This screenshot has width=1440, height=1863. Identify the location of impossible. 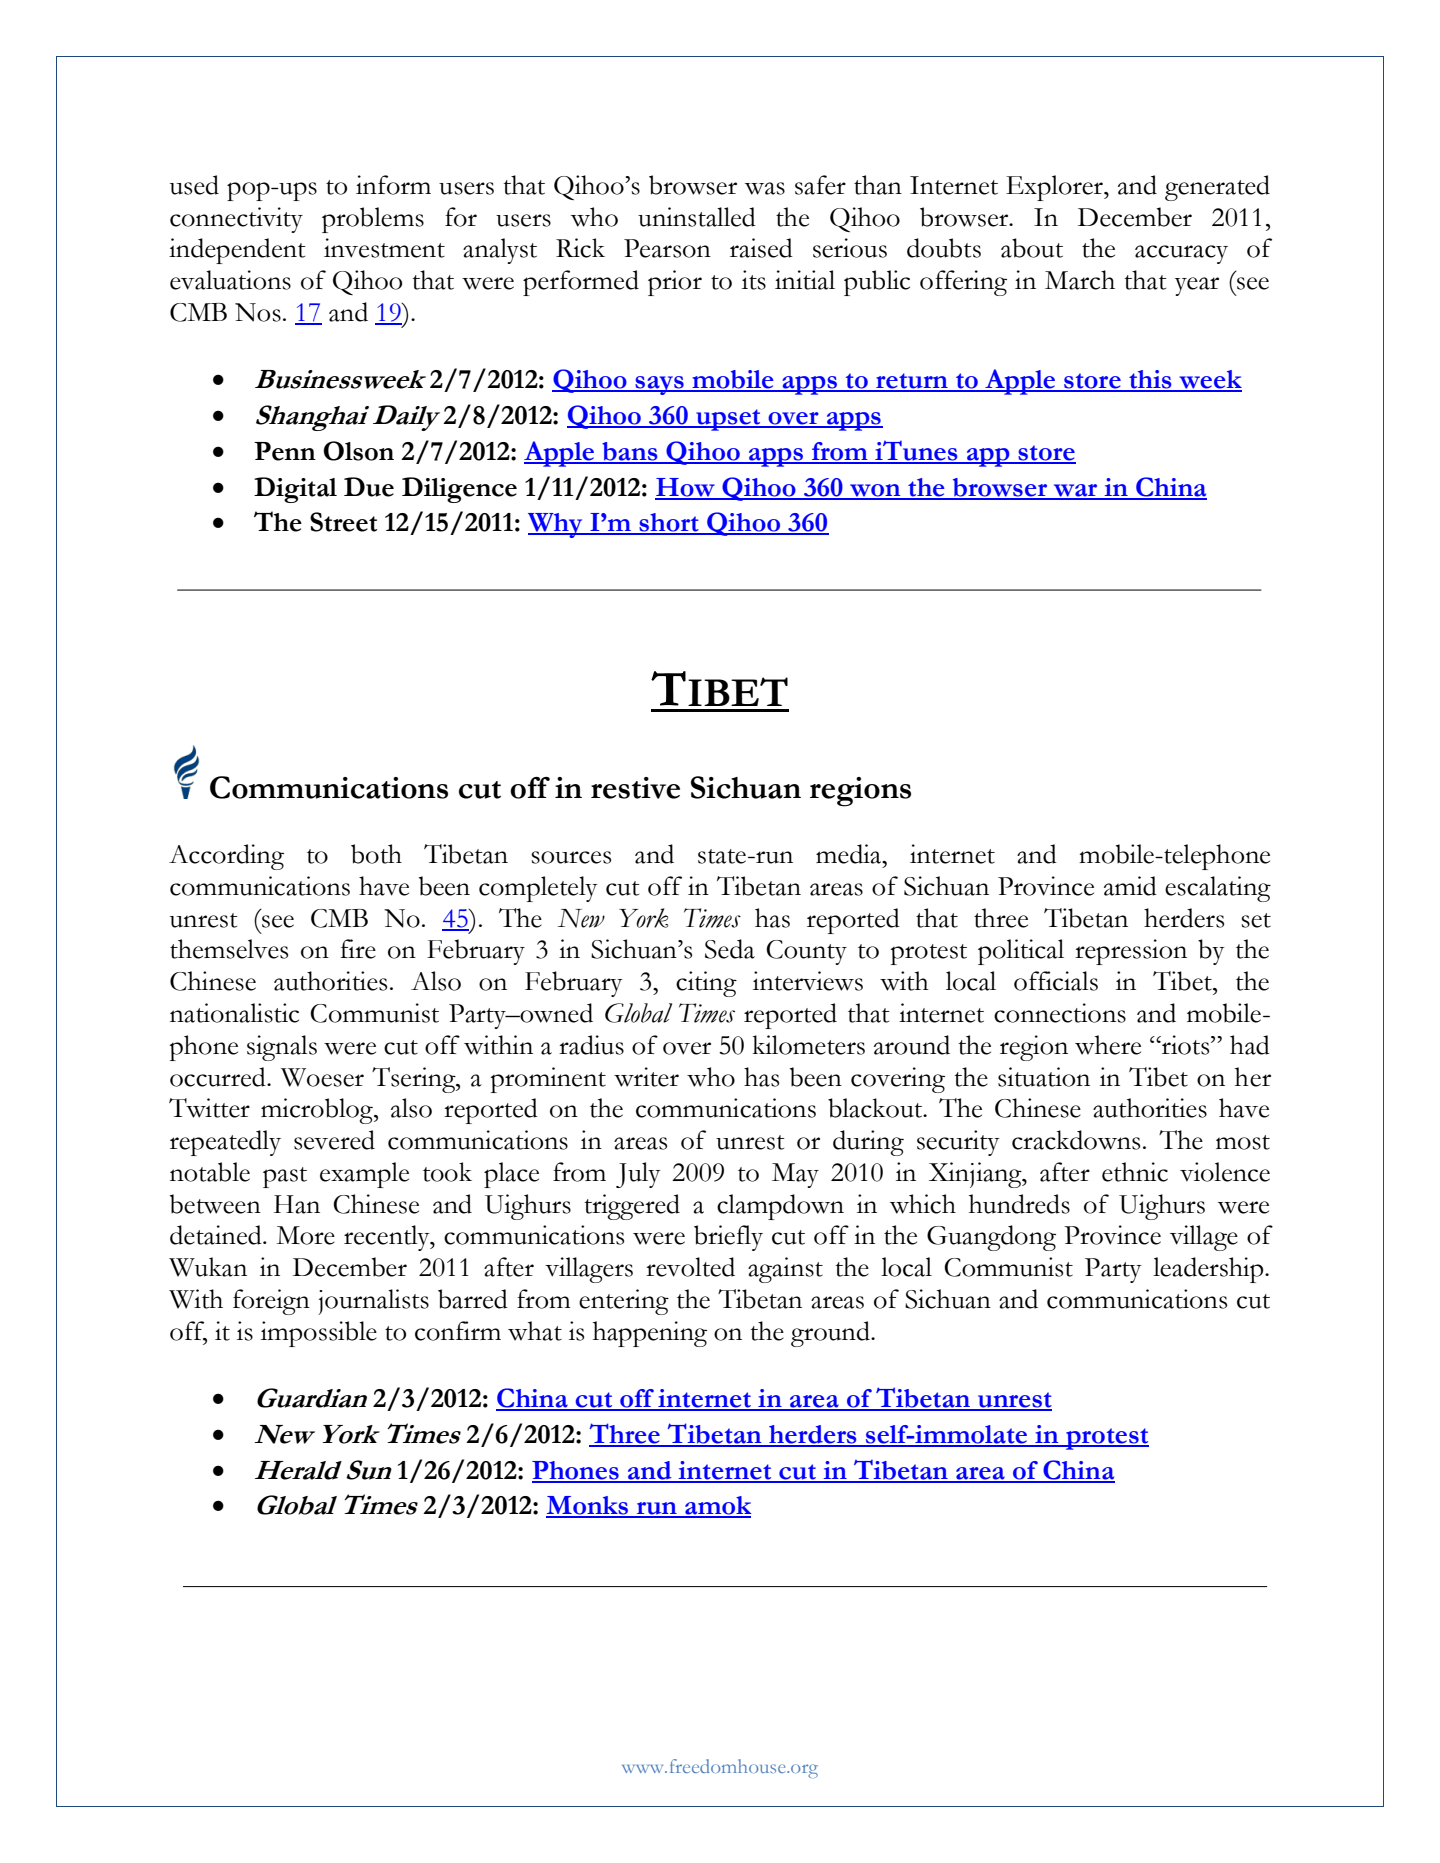
(319, 1334).
